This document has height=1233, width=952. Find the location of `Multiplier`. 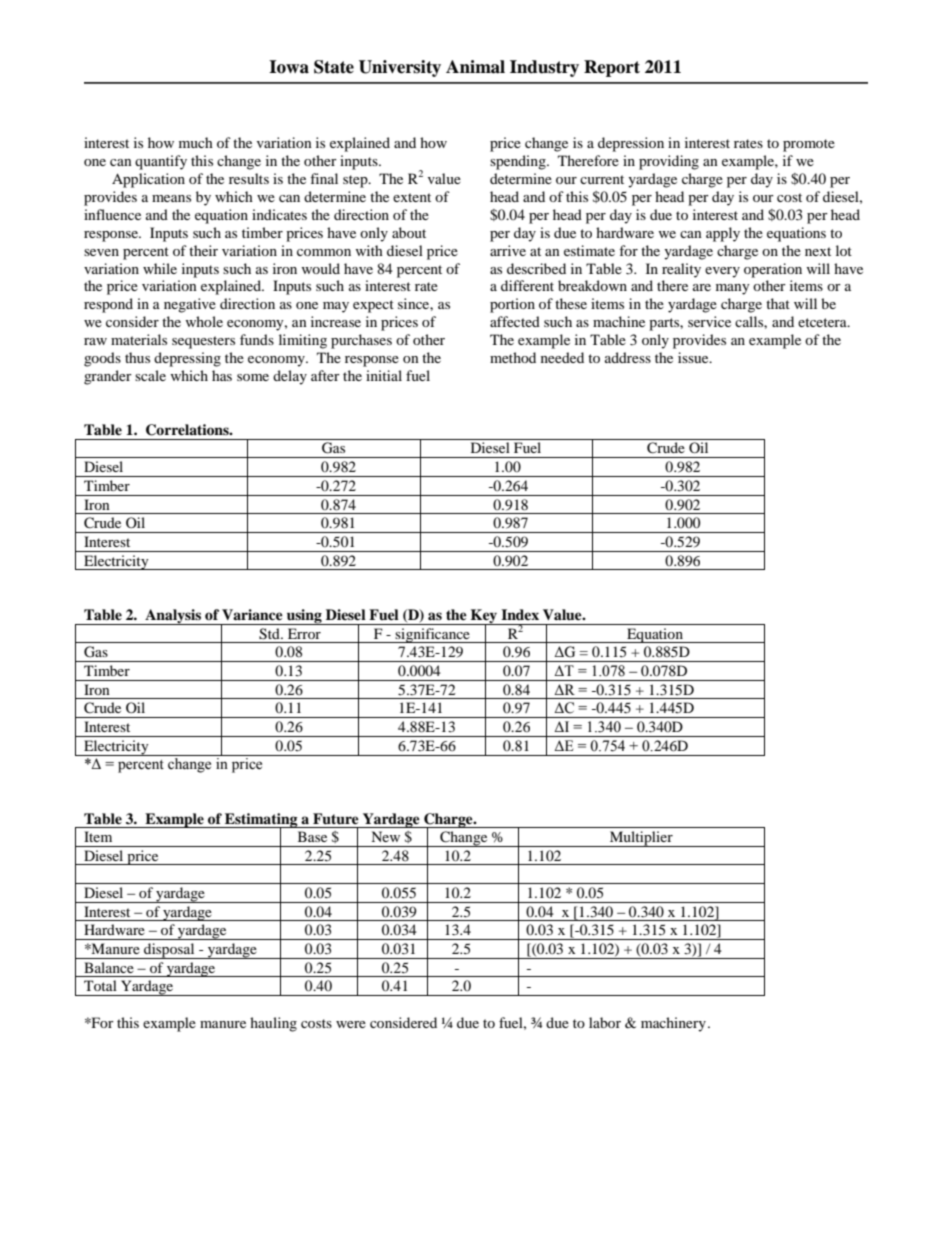

Multiplier is located at coordinates (641, 839).
